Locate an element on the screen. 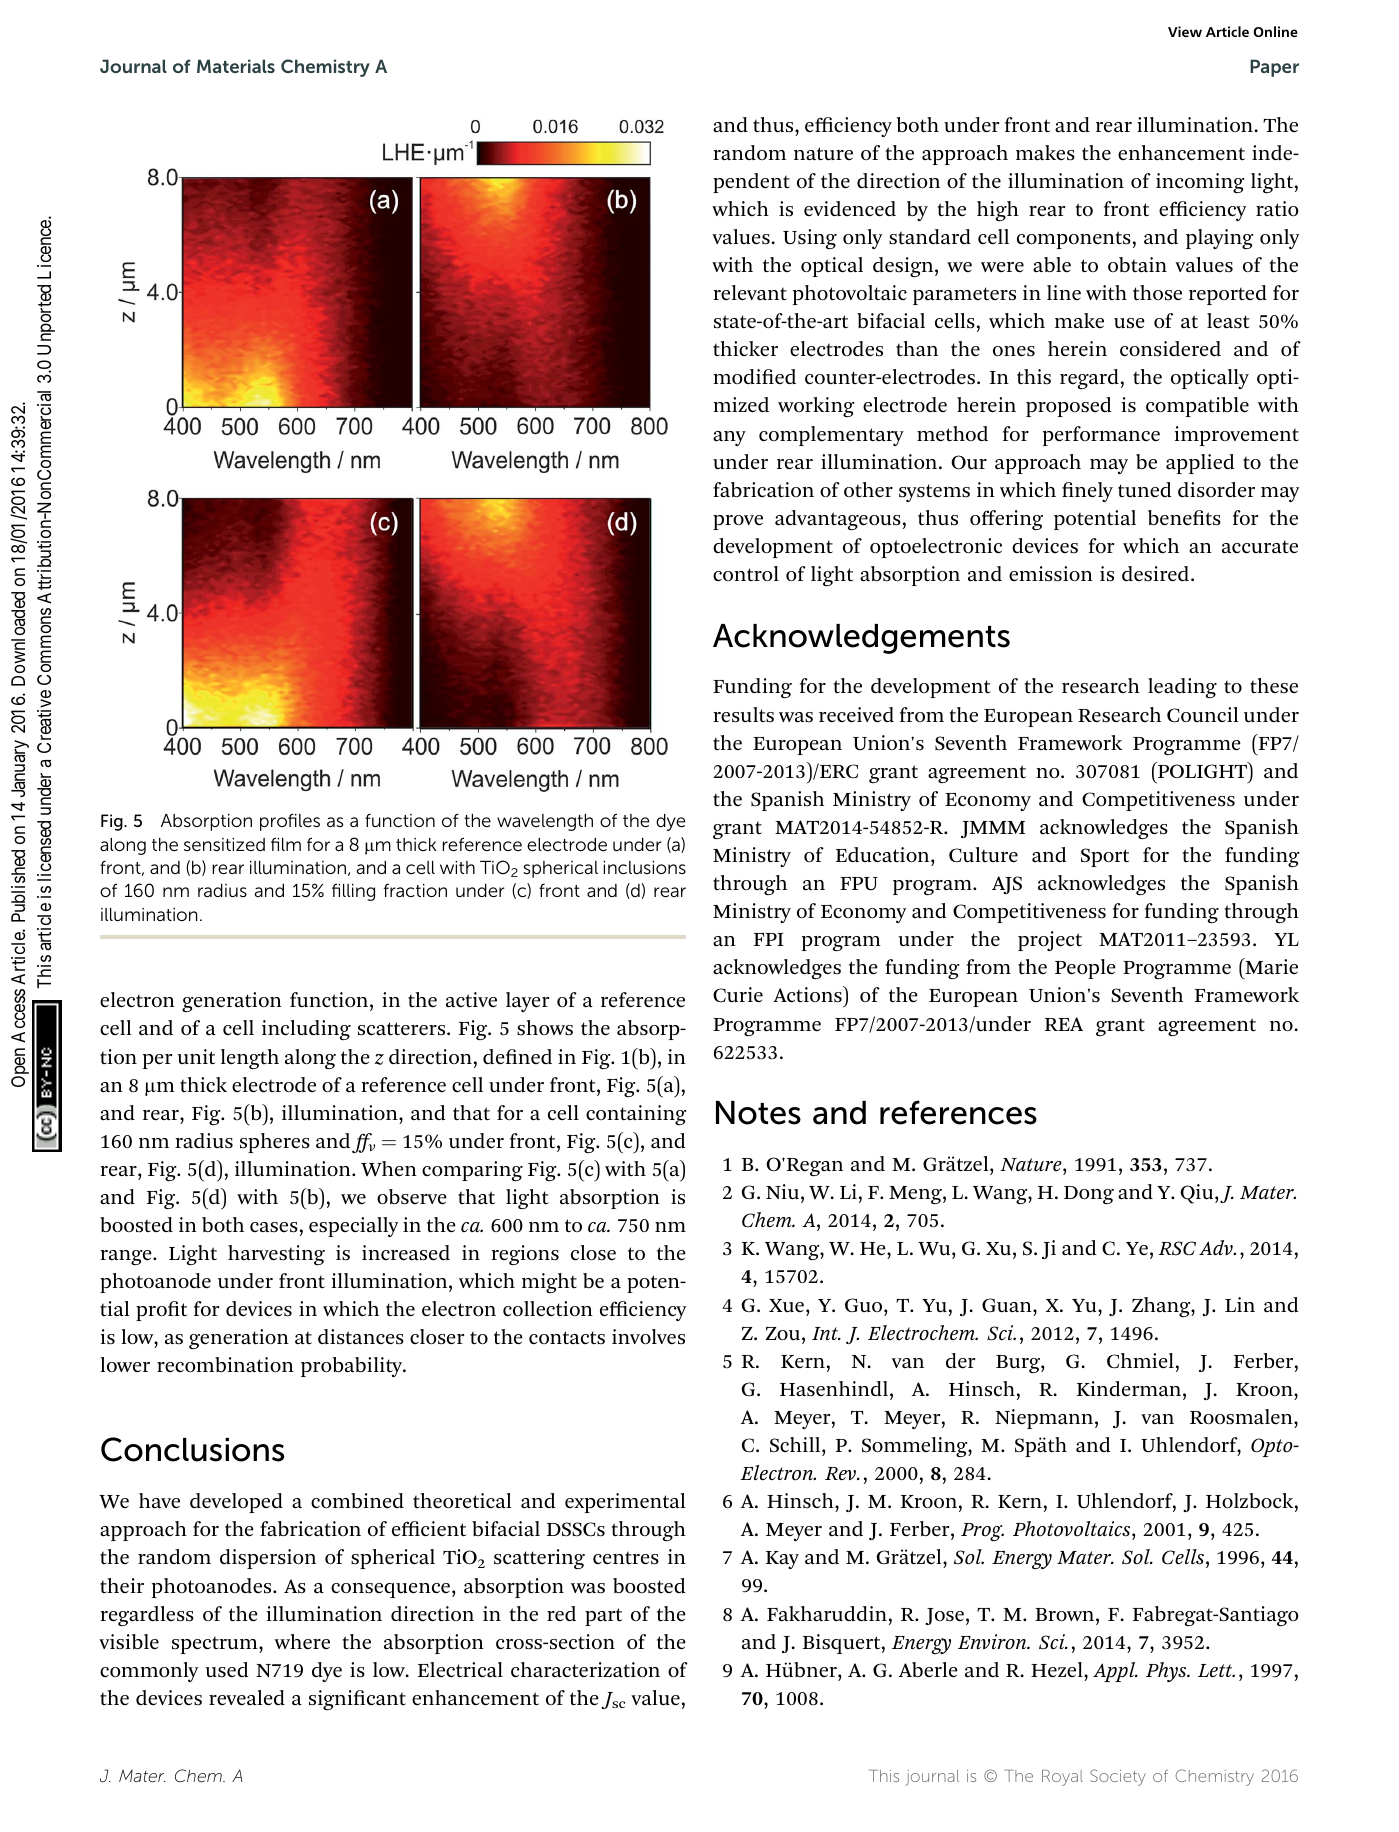  relevant is located at coordinates (750, 293).
